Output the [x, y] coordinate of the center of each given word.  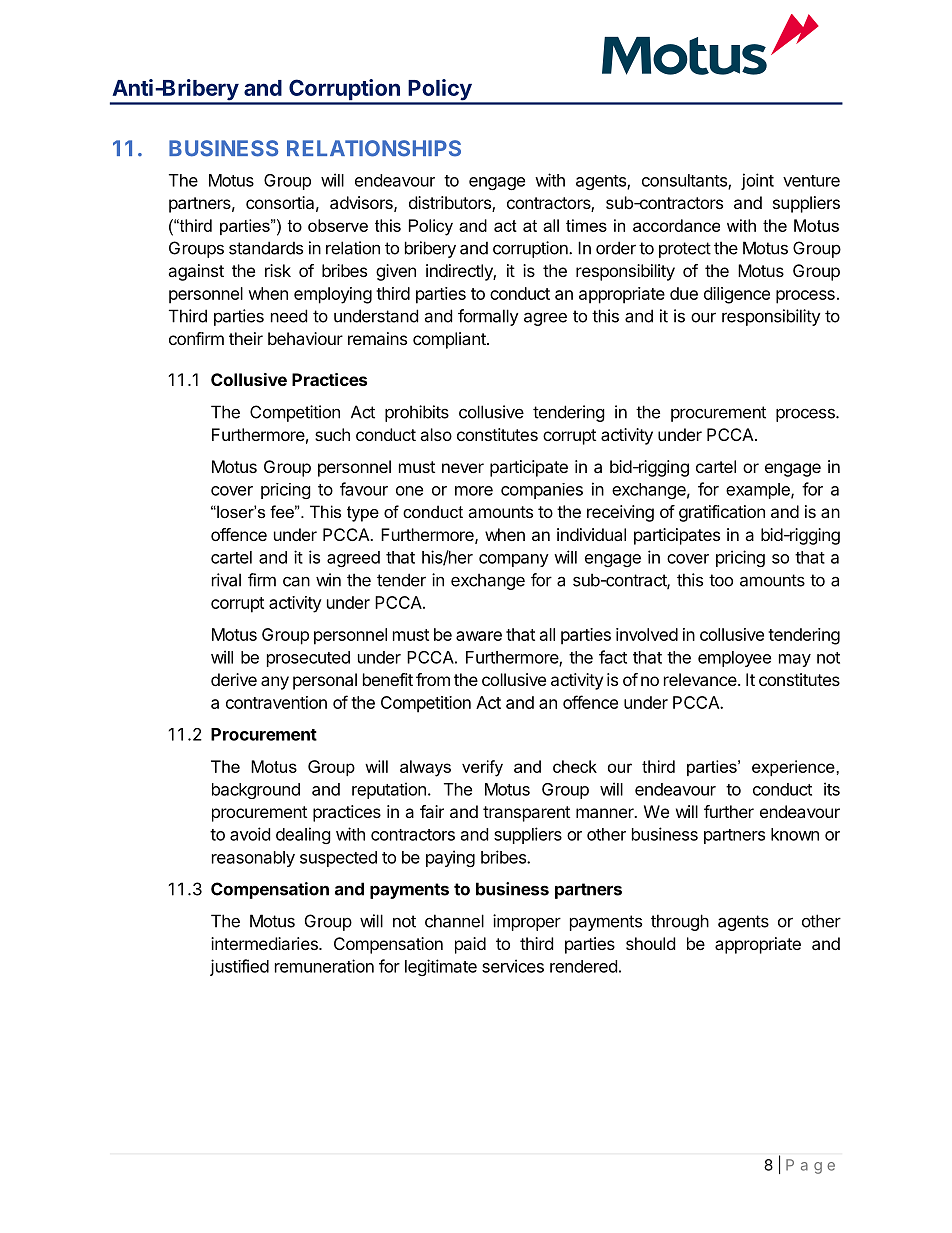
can [296, 581]
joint [757, 181]
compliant [450, 340]
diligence [737, 295]
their [246, 338]
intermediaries [265, 943]
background [256, 791]
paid [470, 945]
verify [482, 768]
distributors [451, 204]
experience [794, 768]
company [514, 560]
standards [266, 248]
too [721, 580]
